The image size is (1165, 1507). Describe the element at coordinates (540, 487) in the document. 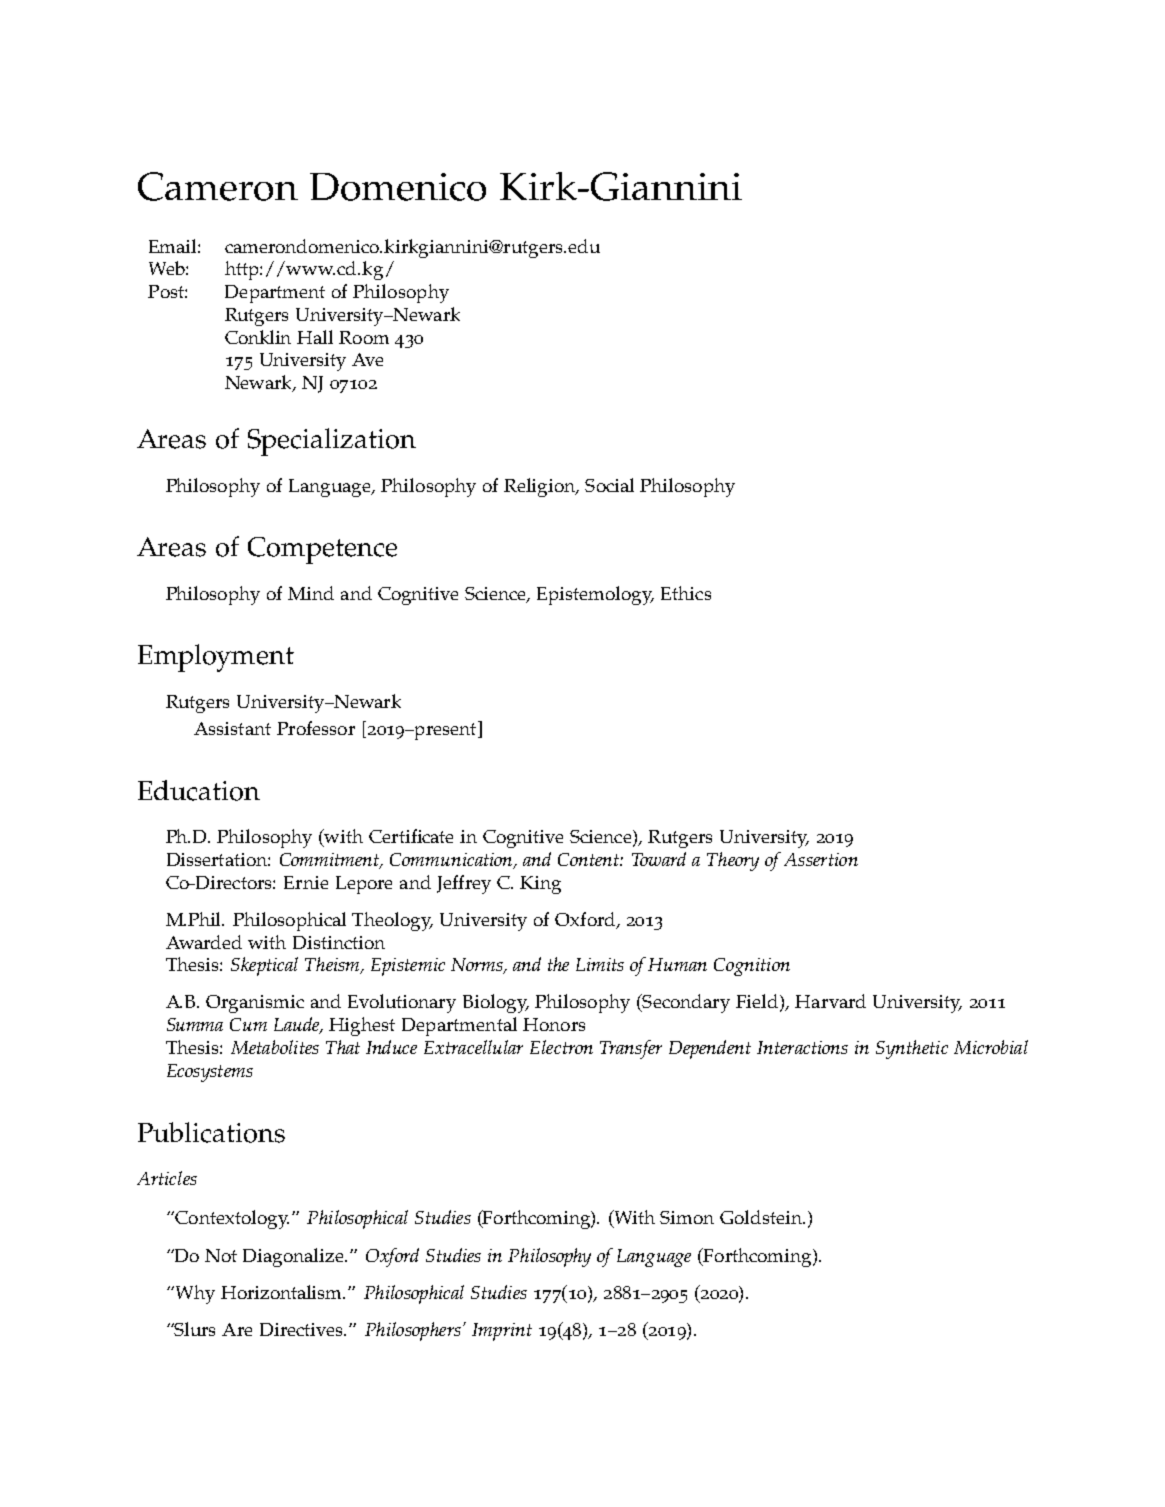

I see `Religion` at that location.
